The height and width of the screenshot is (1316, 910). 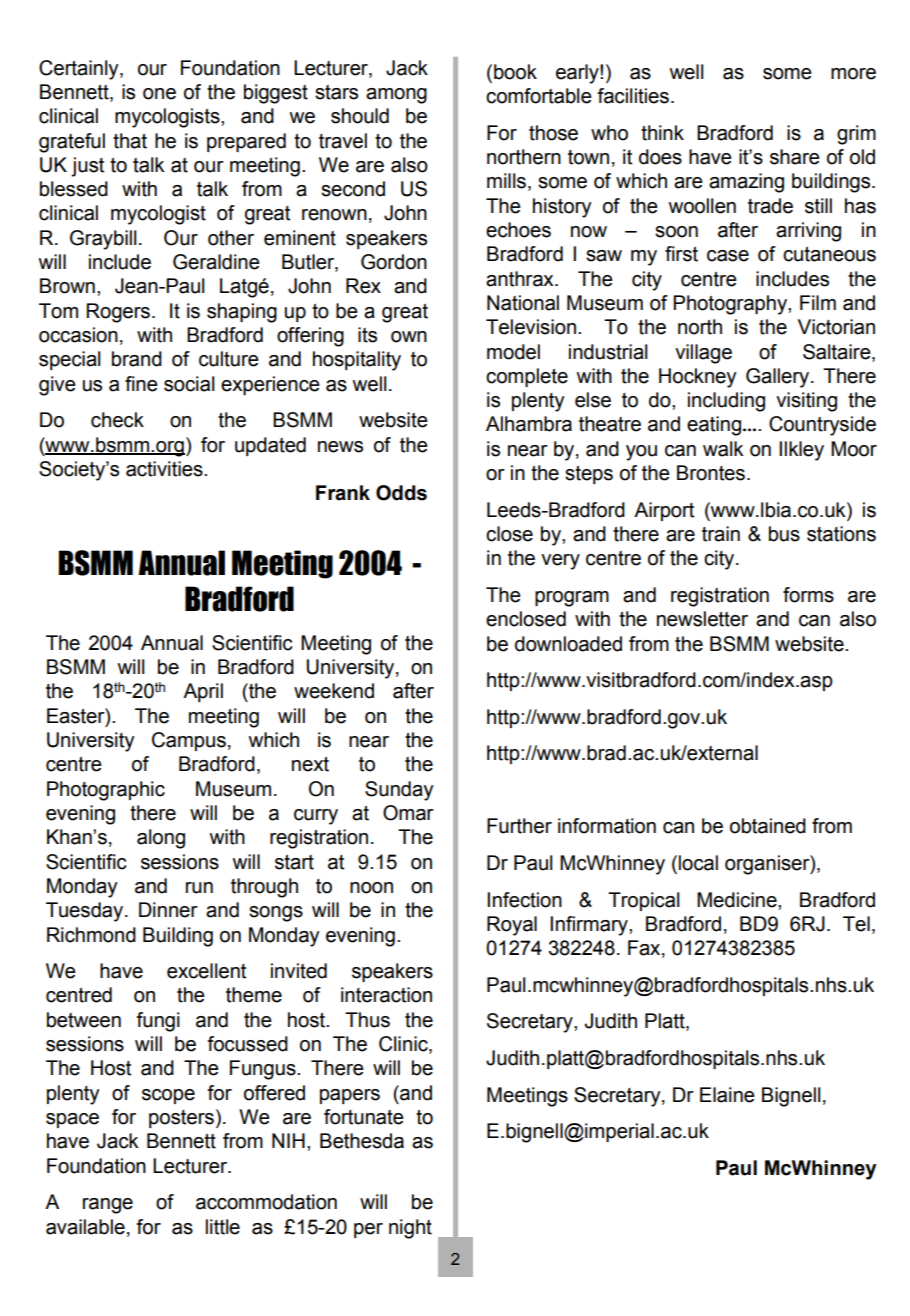 What do you see at coordinates (141, 384) in the screenshot?
I see `fine` at bounding box center [141, 384].
